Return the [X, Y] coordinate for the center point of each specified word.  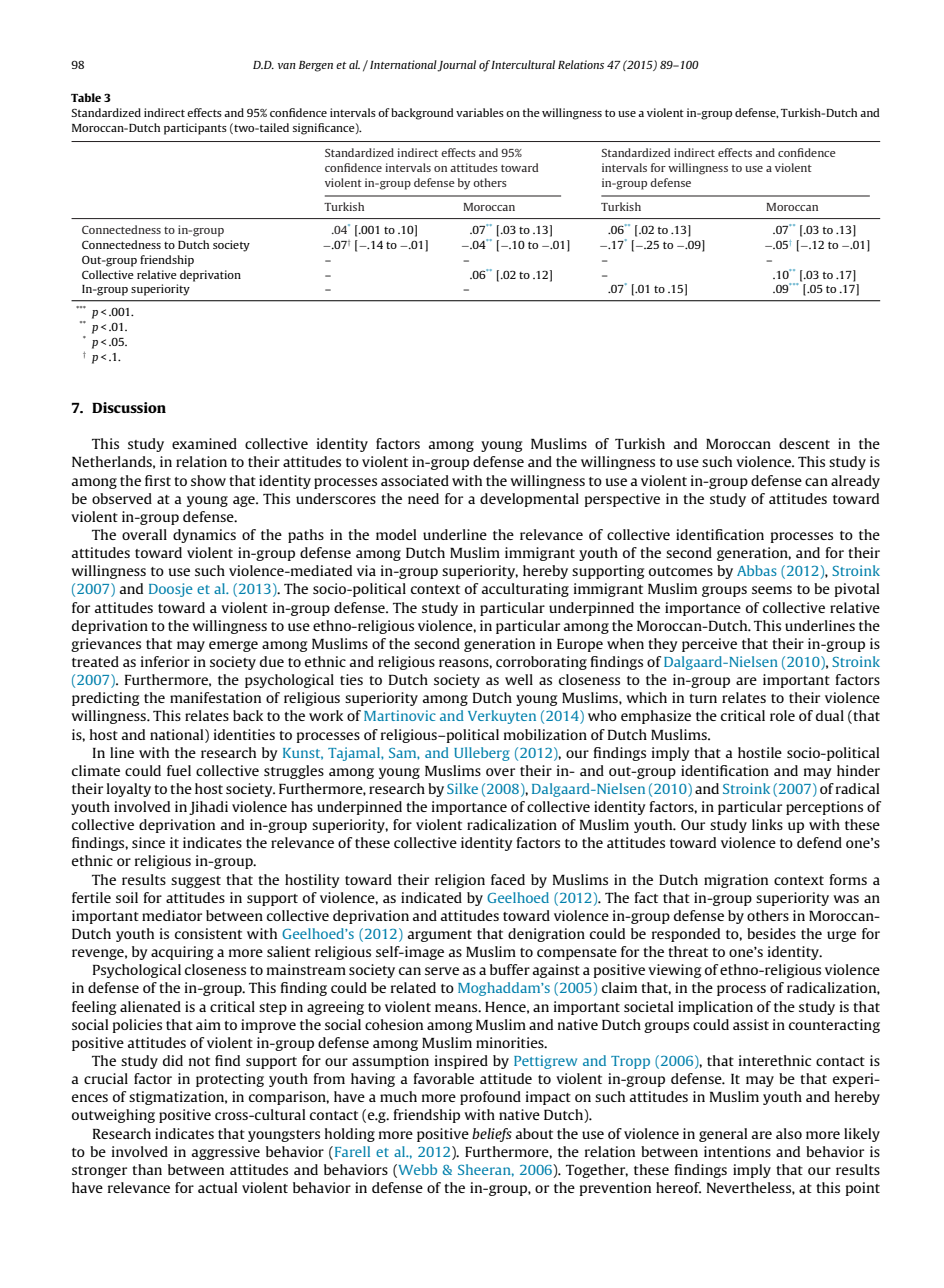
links [767, 824]
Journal [456, 66]
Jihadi [208, 808]
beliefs [492, 1135]
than [147, 1169]
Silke [462, 788]
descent [804, 443]
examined [204, 443]
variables [480, 112]
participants [195, 129]
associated [415, 480]
